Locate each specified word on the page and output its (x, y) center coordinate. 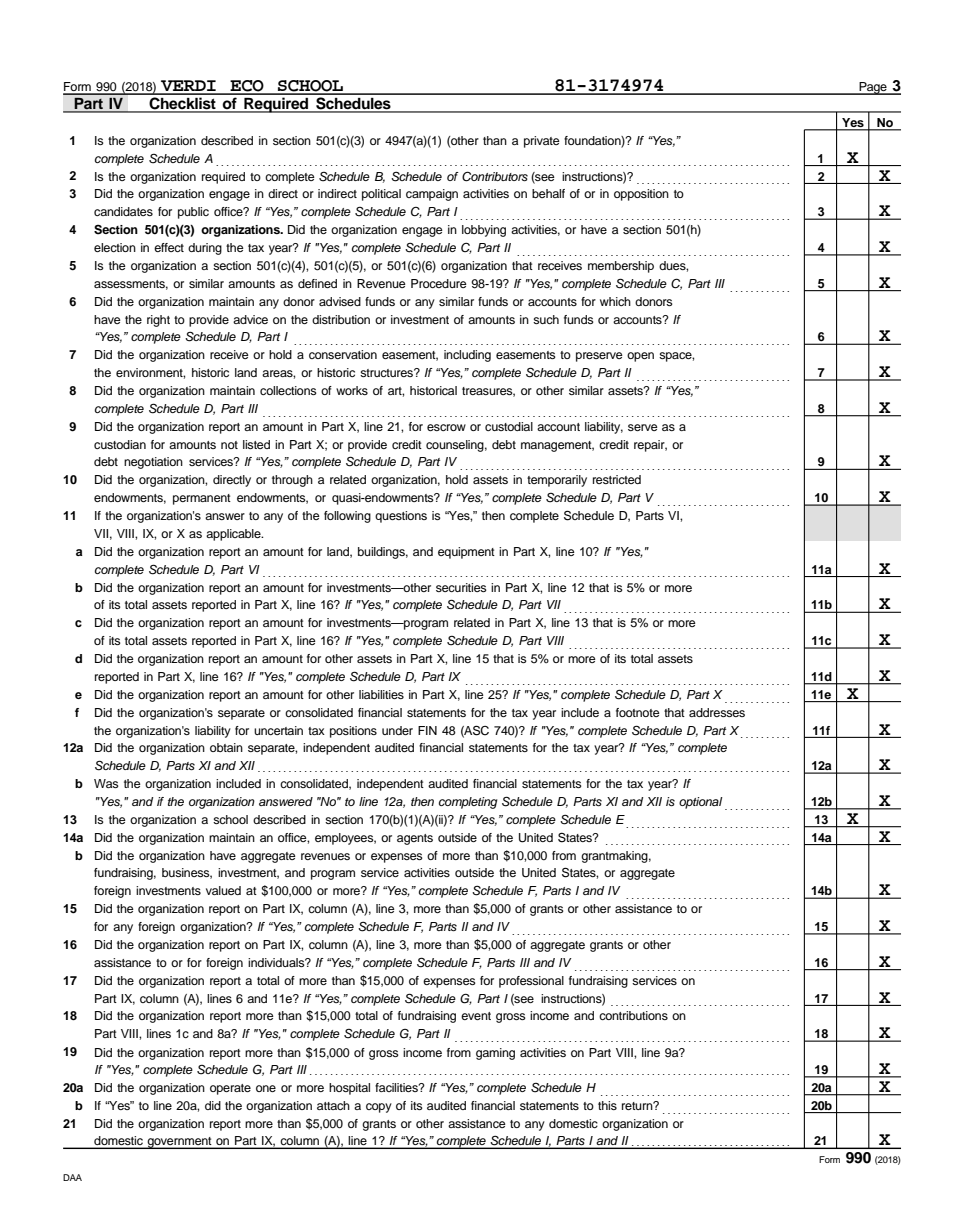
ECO (247, 87)
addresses (717, 712)
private (542, 142)
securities (461, 587)
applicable (234, 535)
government (179, 1143)
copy (379, 1108)
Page (873, 88)
